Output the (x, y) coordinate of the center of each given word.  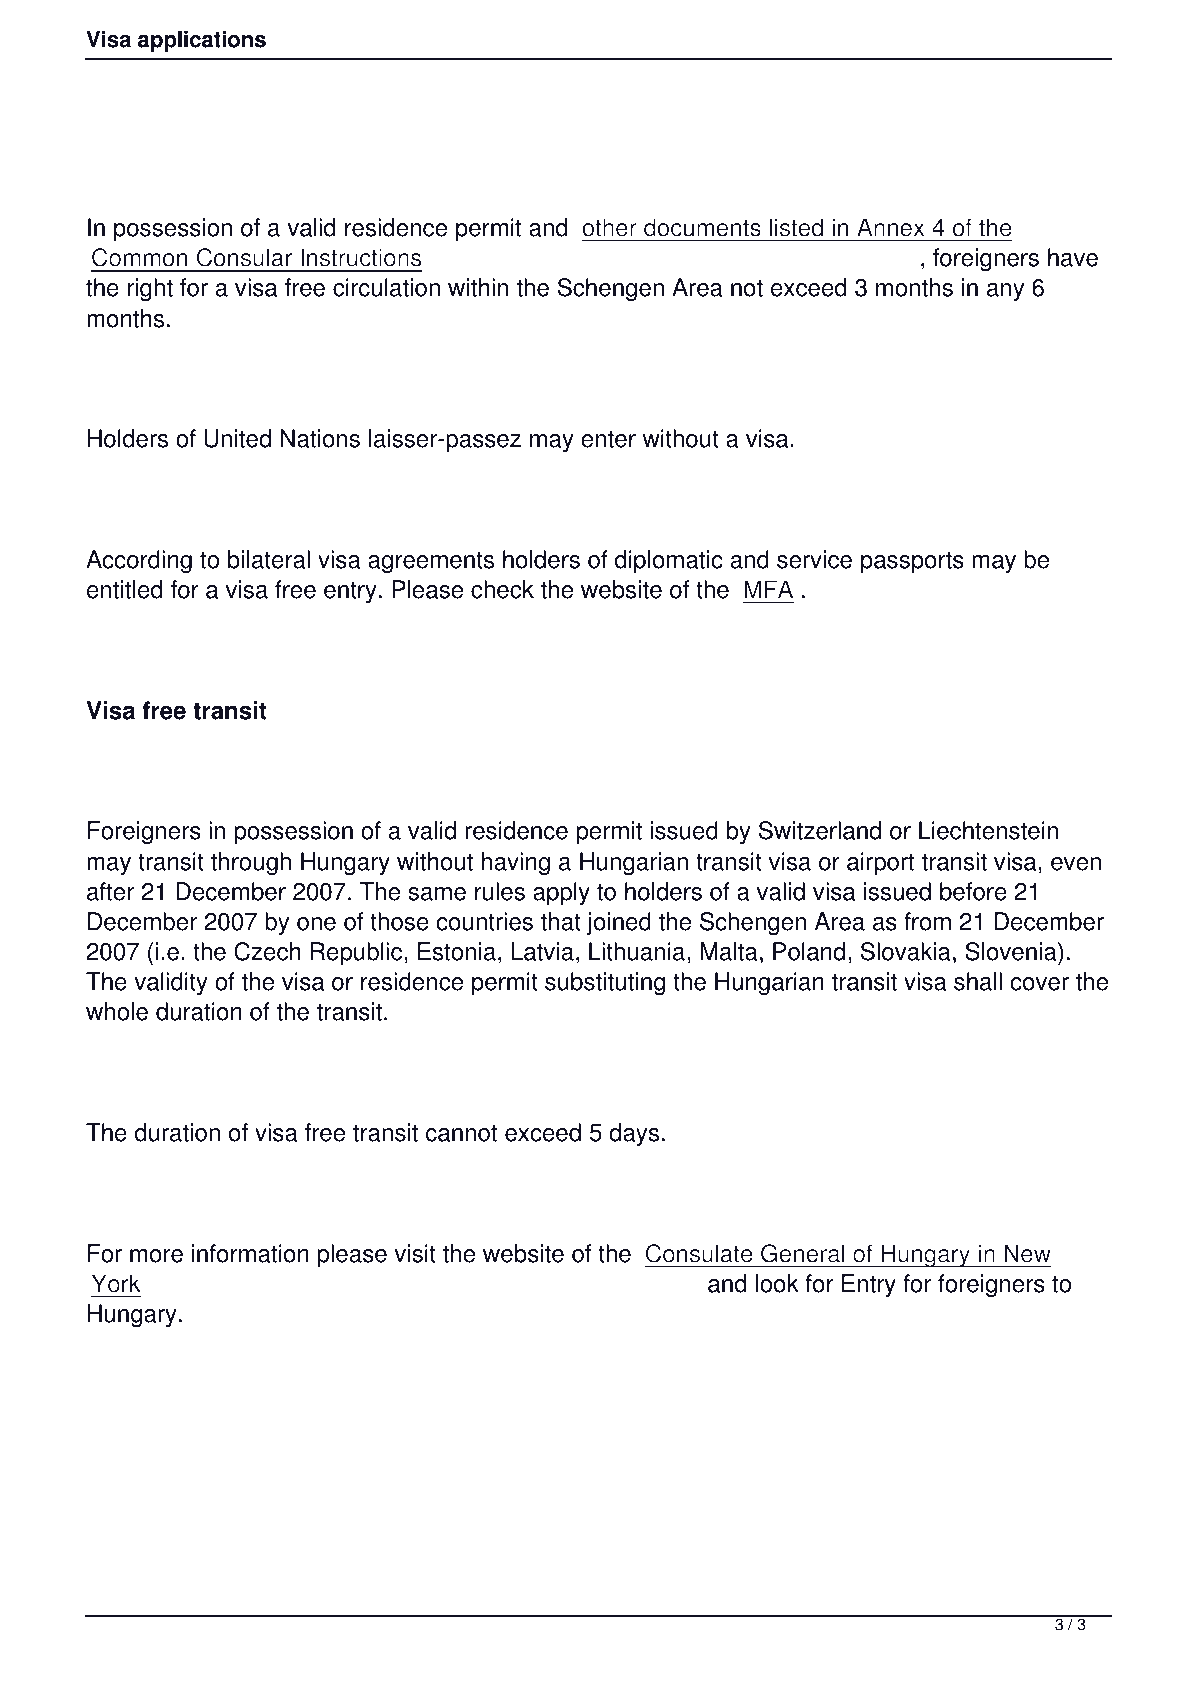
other (609, 227)
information (250, 1253)
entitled (124, 589)
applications (202, 41)
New (1027, 1253)
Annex (890, 227)
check (502, 589)
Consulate (699, 1253)
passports (912, 563)
